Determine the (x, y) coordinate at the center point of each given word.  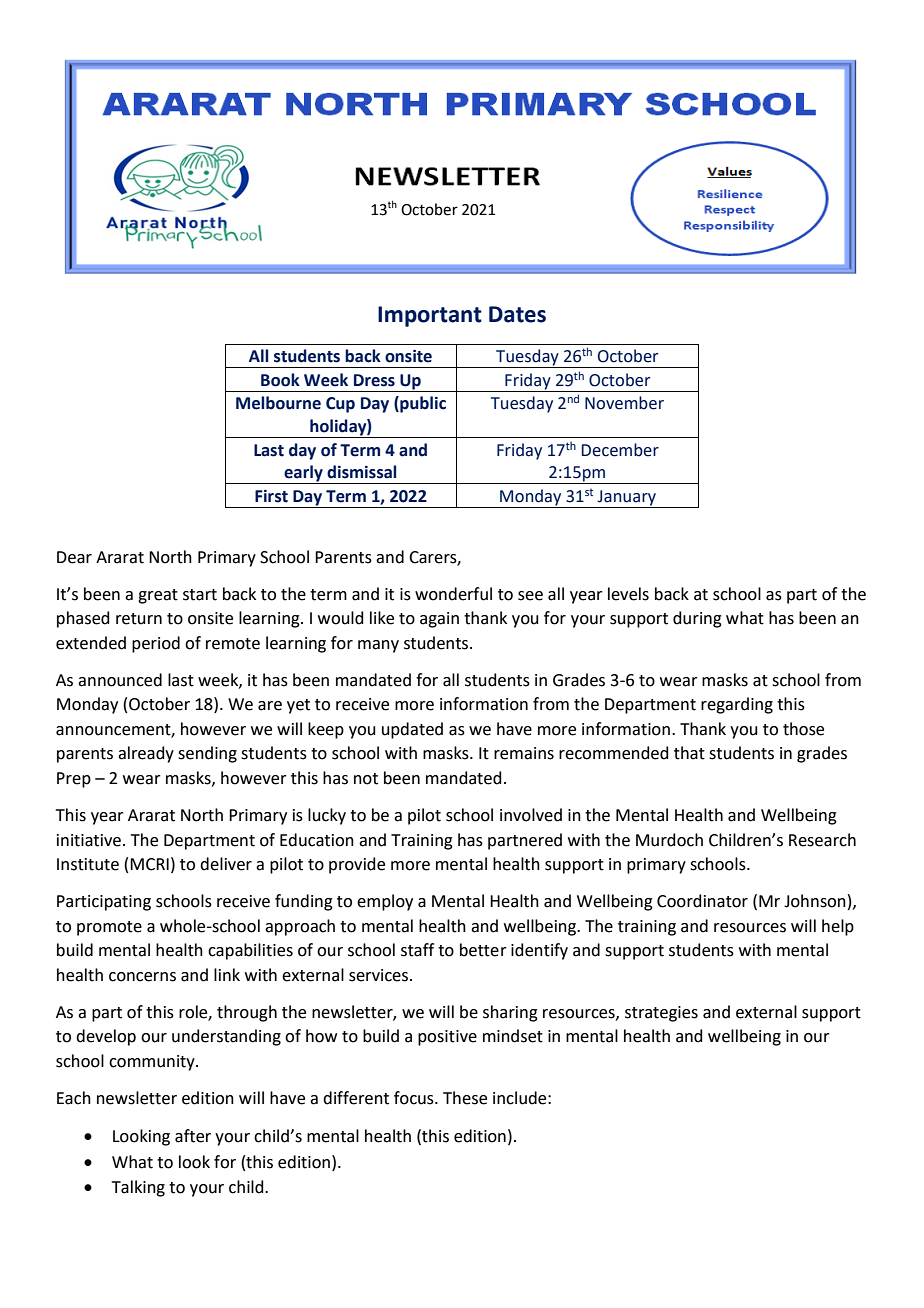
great (158, 596)
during (697, 619)
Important (430, 316)
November (624, 403)
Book (280, 380)
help (838, 927)
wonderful (453, 594)
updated (412, 730)
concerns (142, 977)
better (483, 950)
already (146, 754)
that (689, 753)
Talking (138, 1188)
